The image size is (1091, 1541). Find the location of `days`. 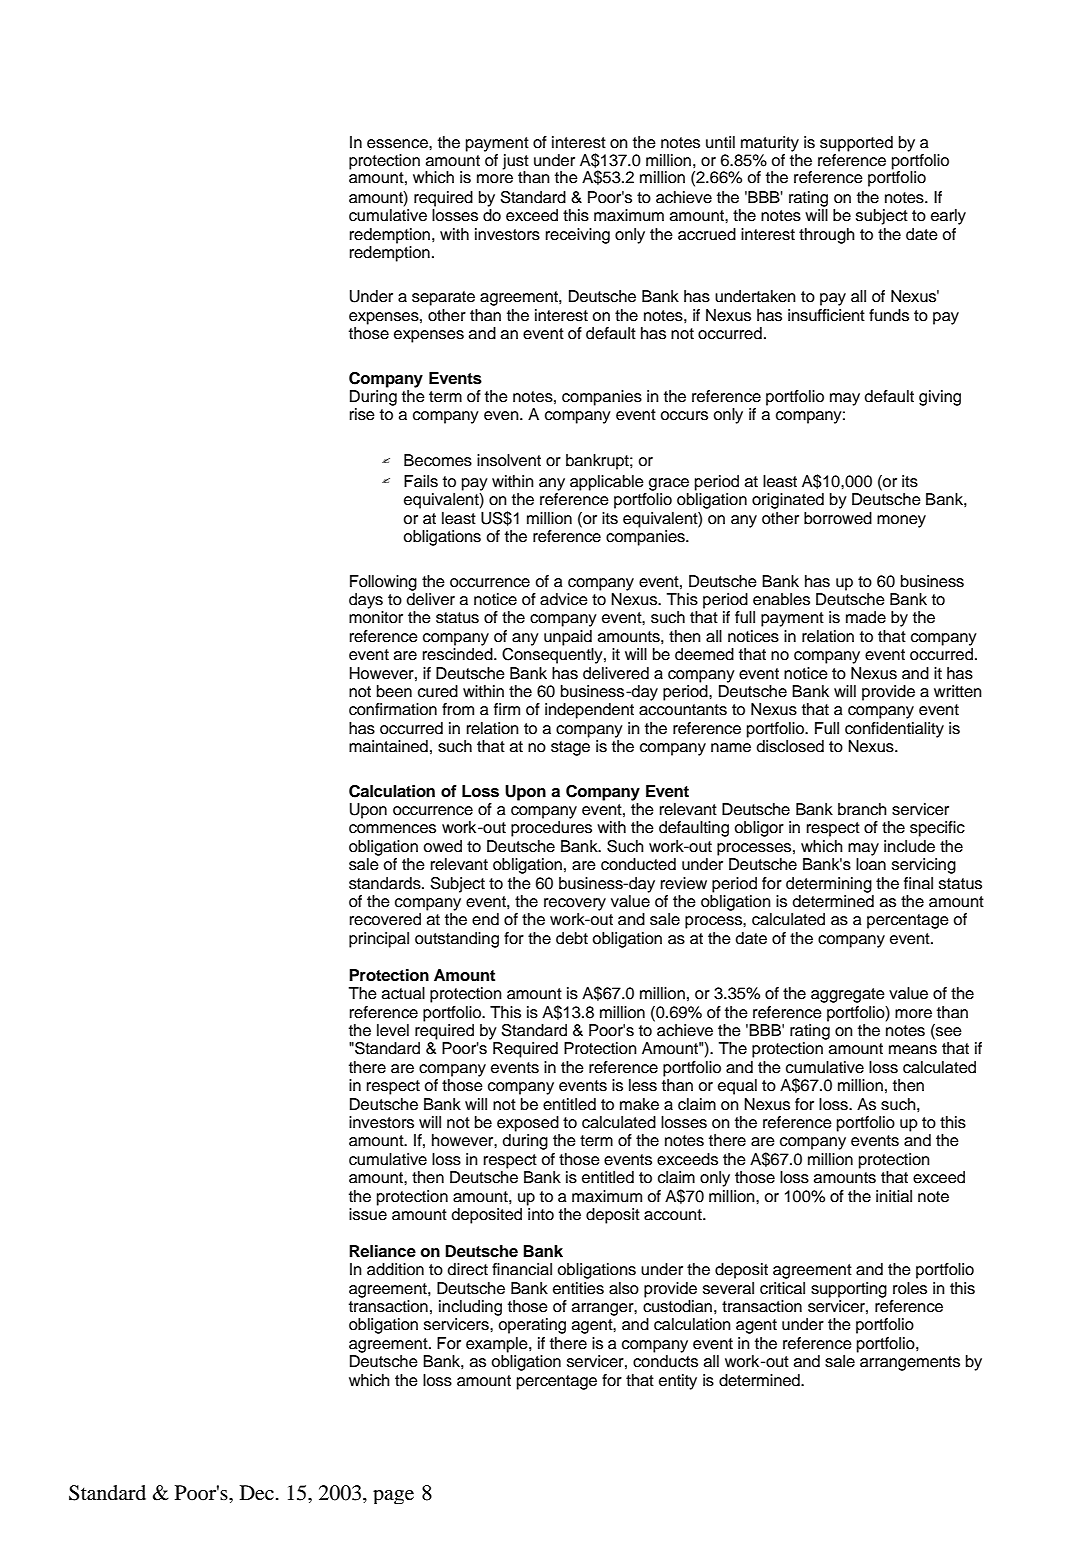

days is located at coordinates (366, 601).
